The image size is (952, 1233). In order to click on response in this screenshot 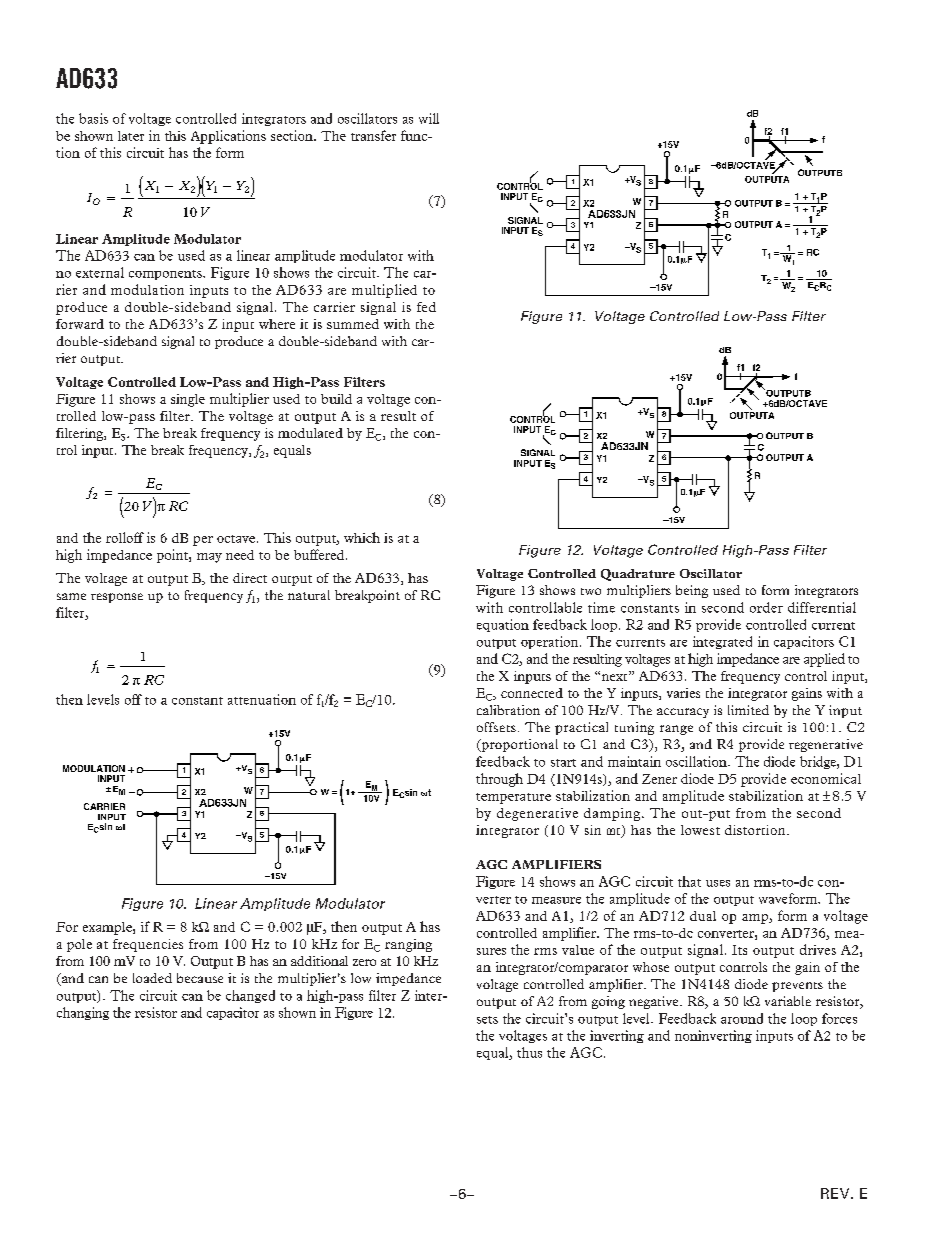, I will do `click(117, 598)`.
